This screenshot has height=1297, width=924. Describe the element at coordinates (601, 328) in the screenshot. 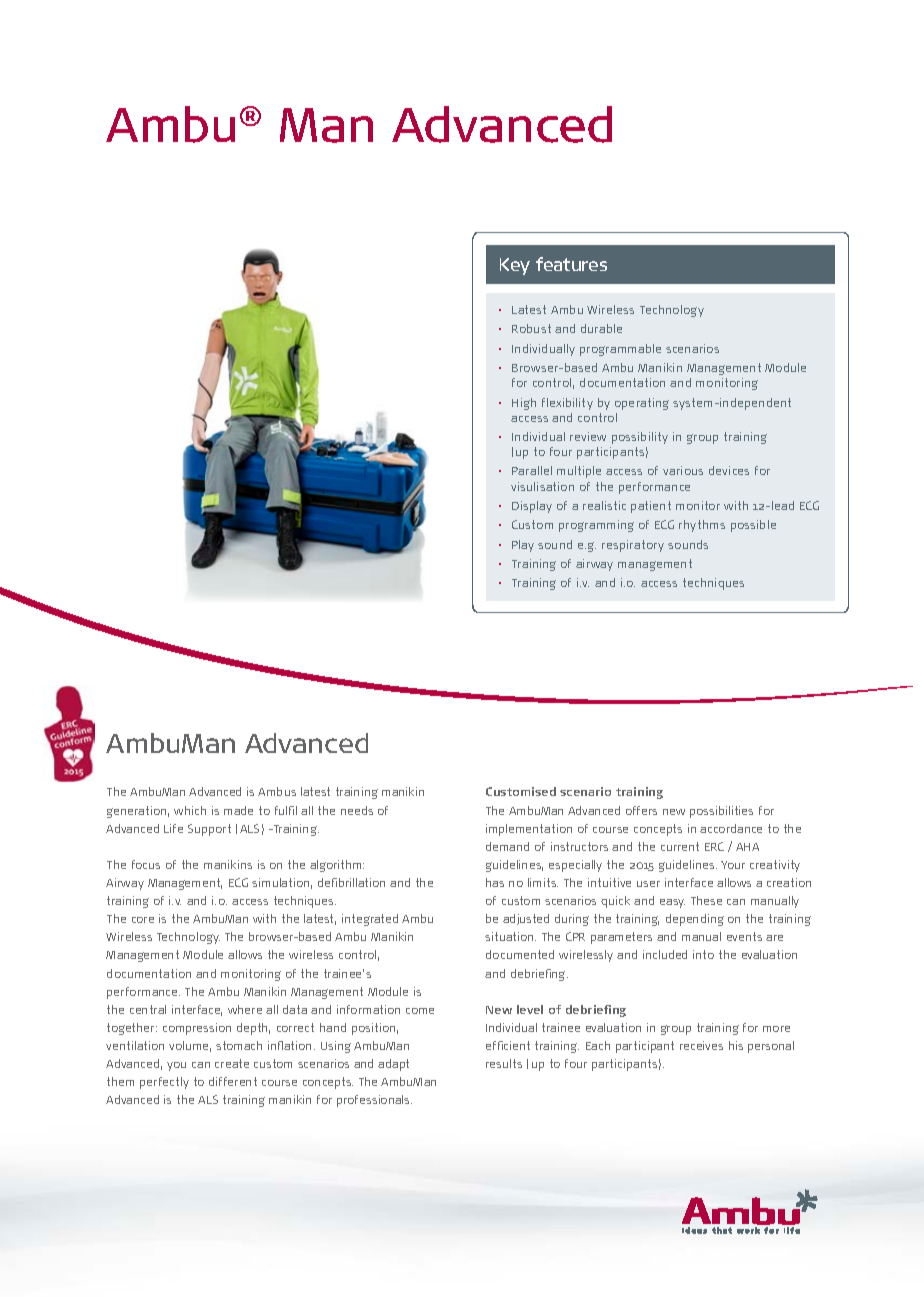

I see `durable` at that location.
